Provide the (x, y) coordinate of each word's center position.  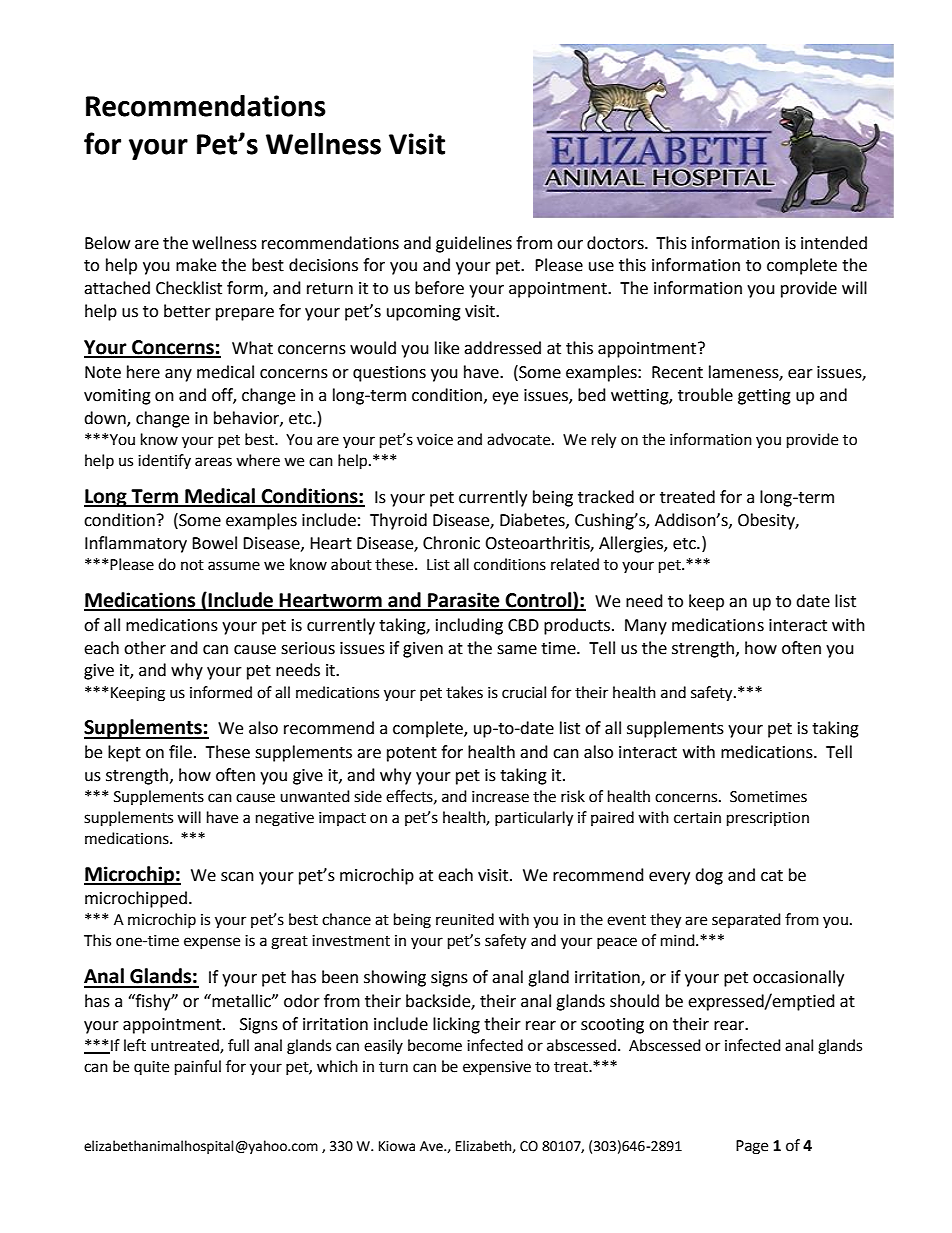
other (145, 648)
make (196, 265)
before (439, 288)
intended (834, 243)
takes (464, 692)
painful (198, 1068)
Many (646, 627)
